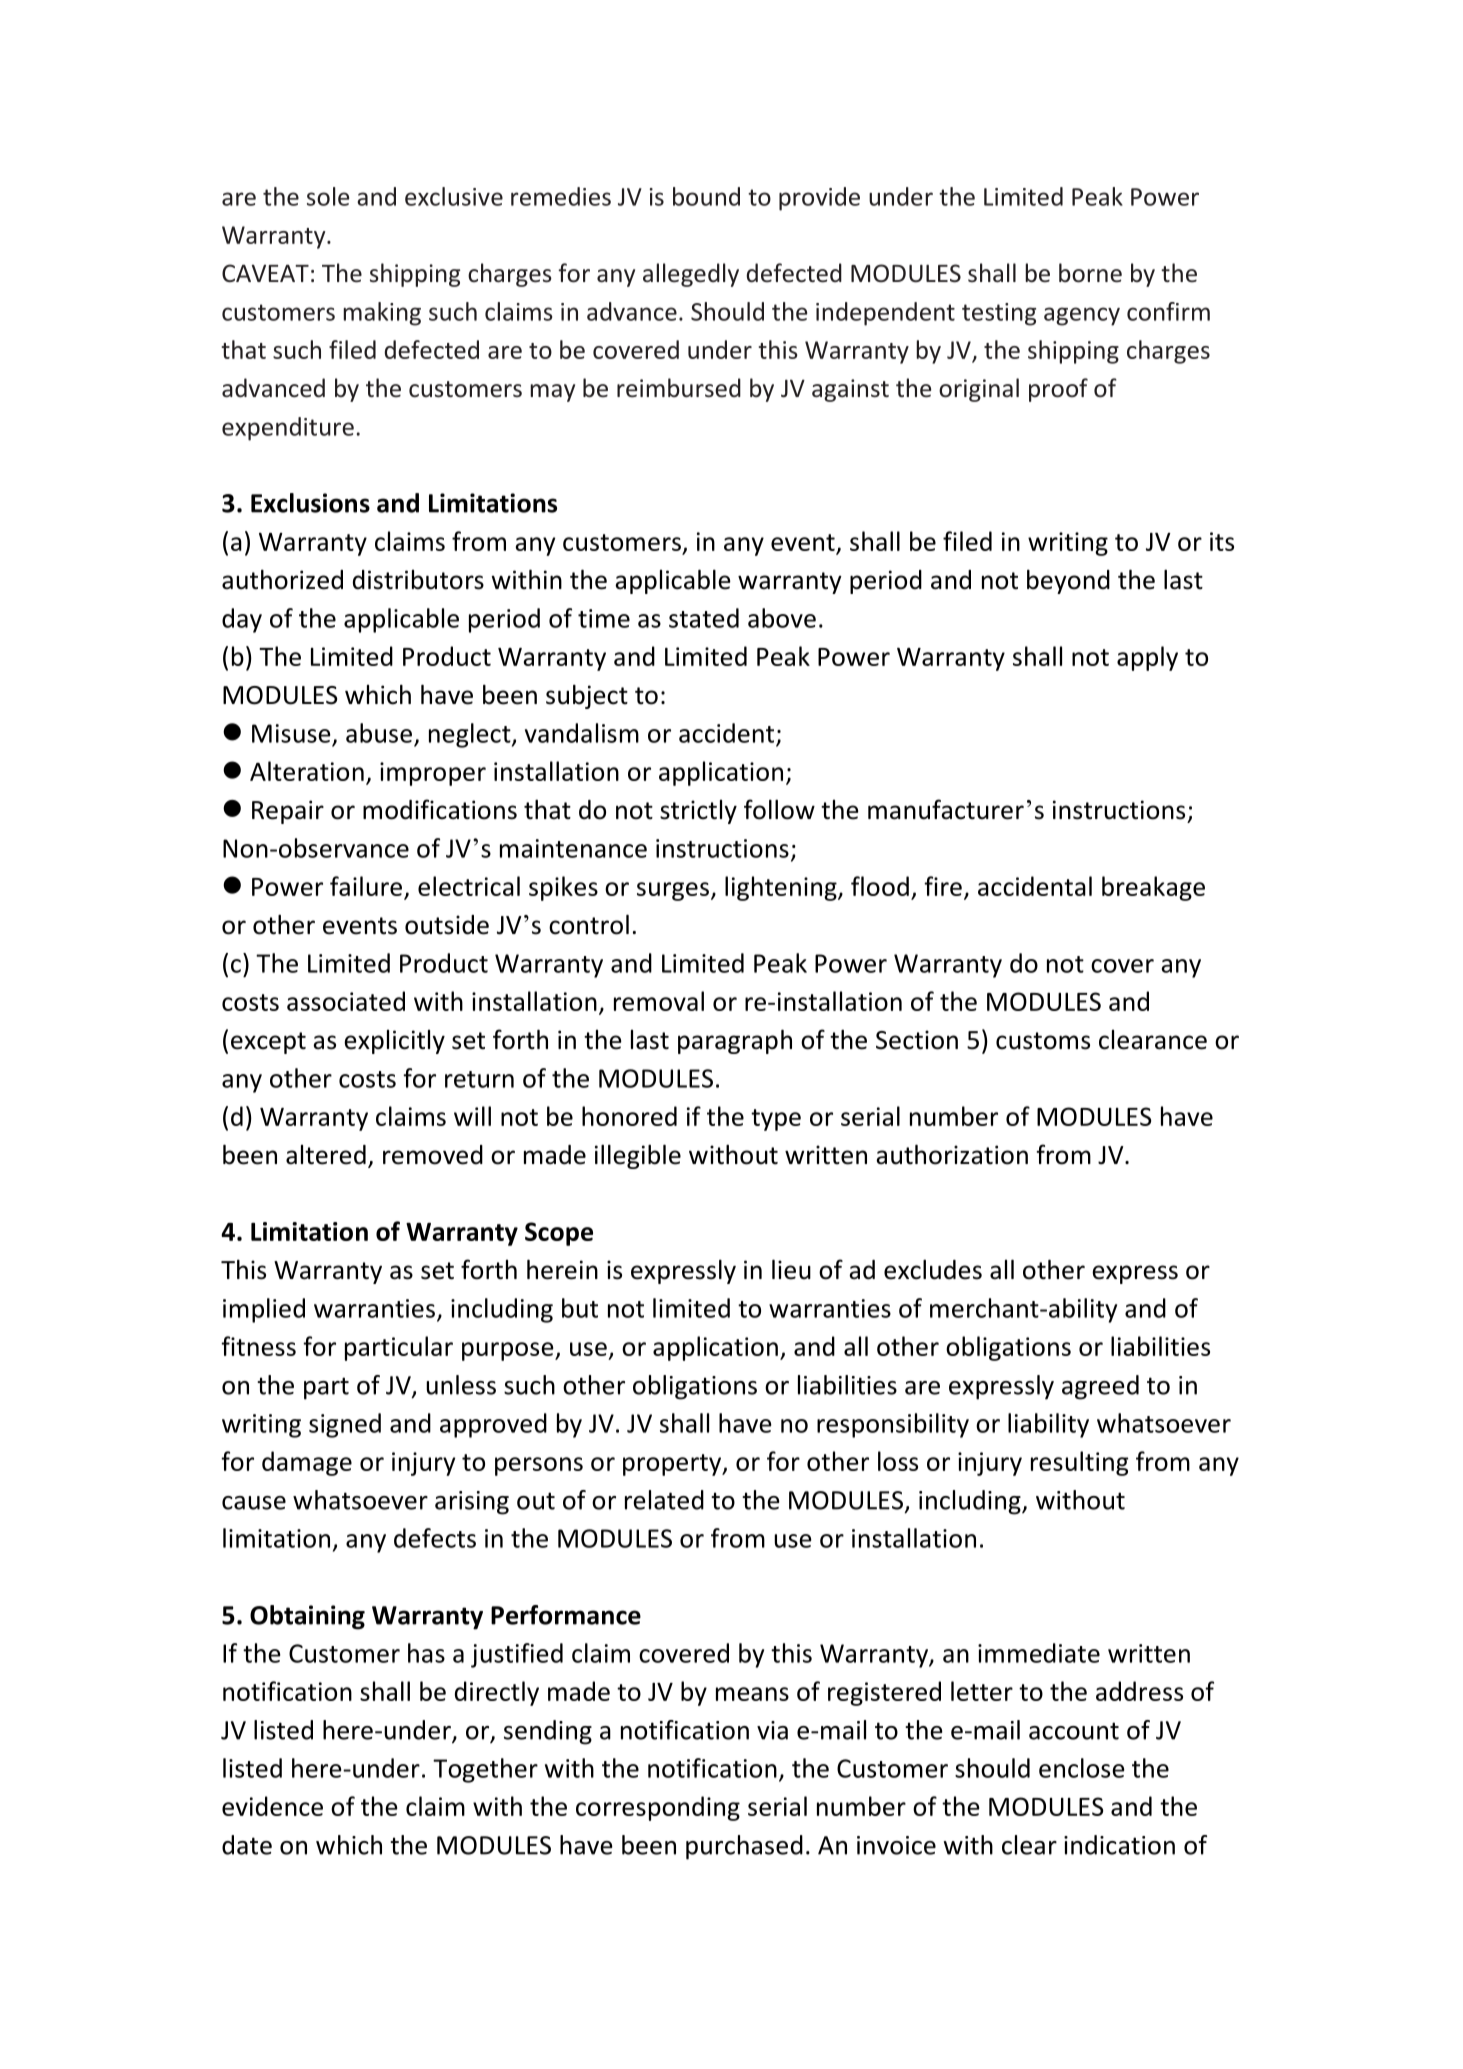 This document has height=2069, width=1463. I want to click on associated, so click(346, 1001).
